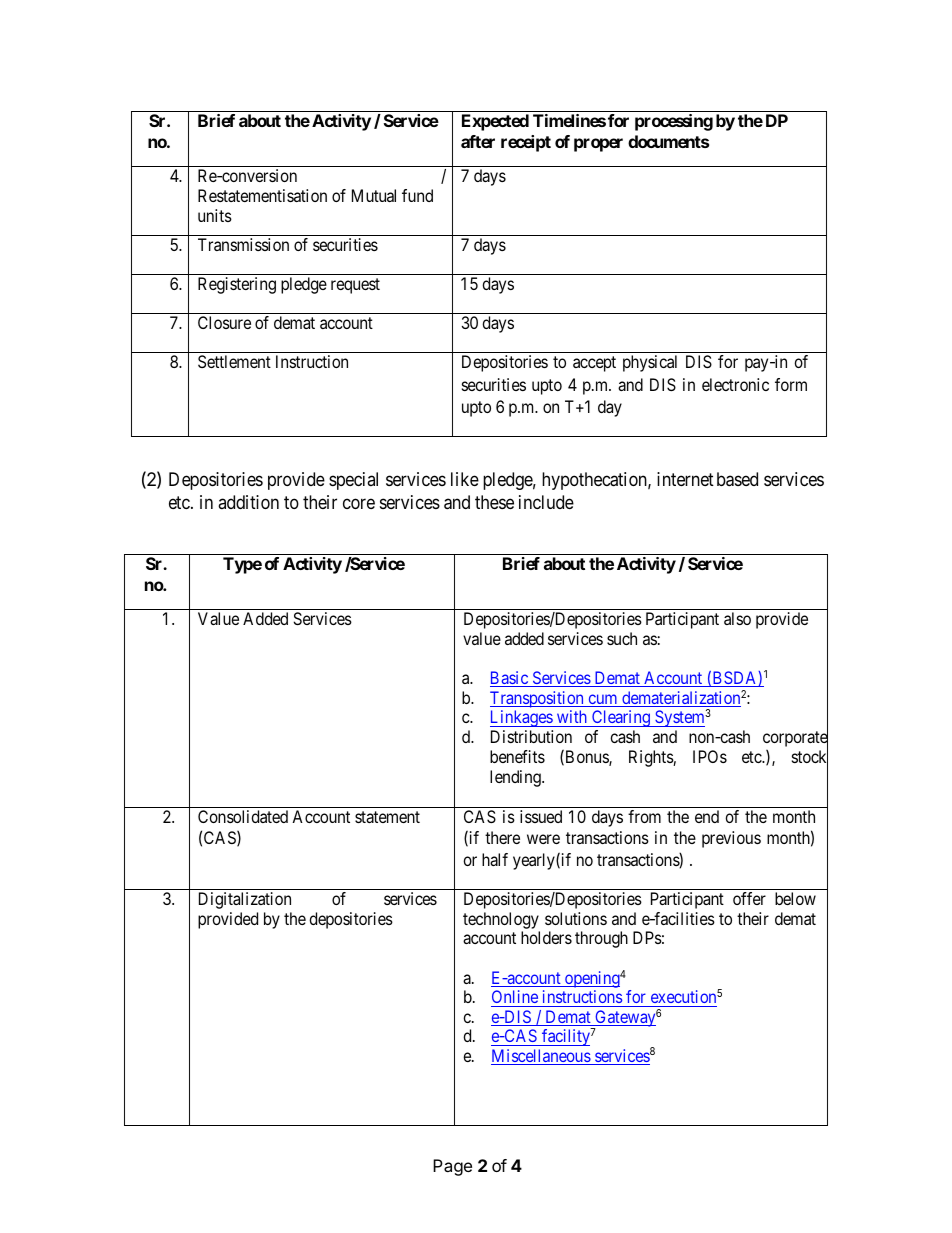 This screenshot has height=1233, width=952. I want to click on issued, so click(541, 816).
